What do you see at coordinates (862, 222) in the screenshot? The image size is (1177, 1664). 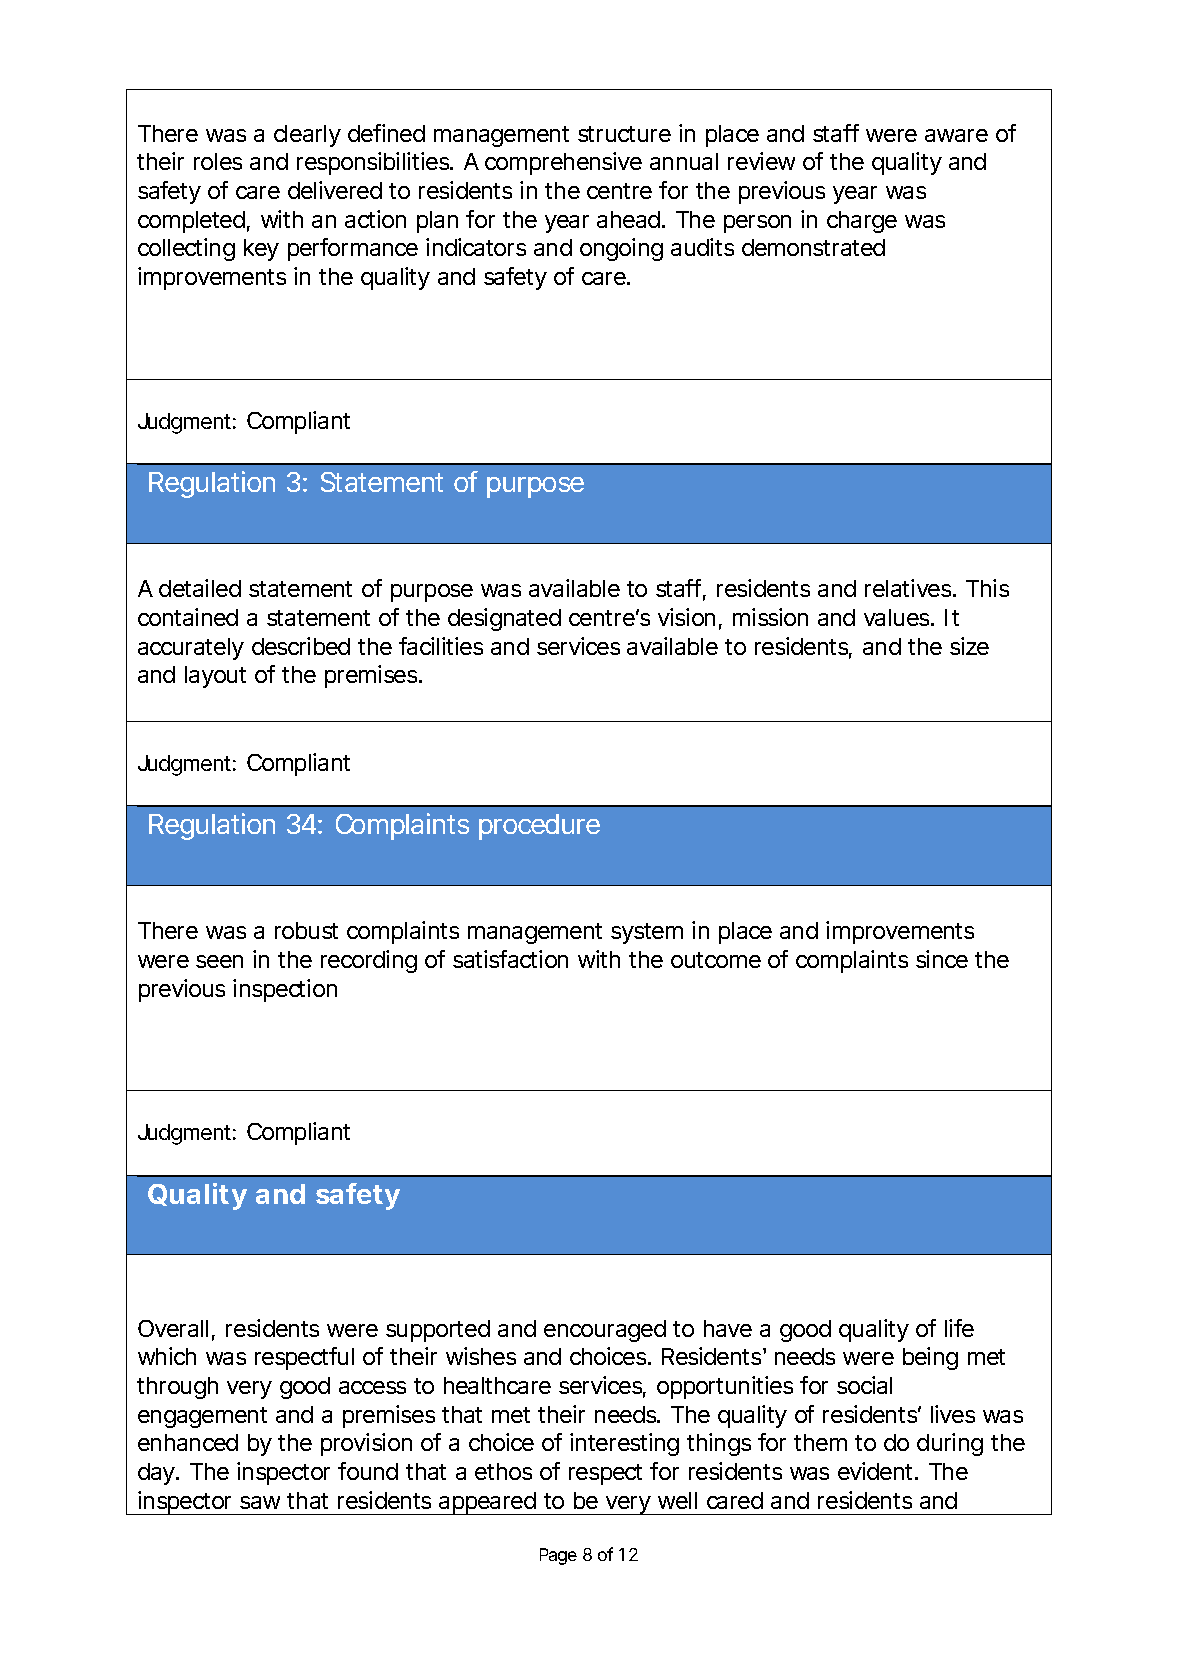 I see `charge` at bounding box center [862, 222].
